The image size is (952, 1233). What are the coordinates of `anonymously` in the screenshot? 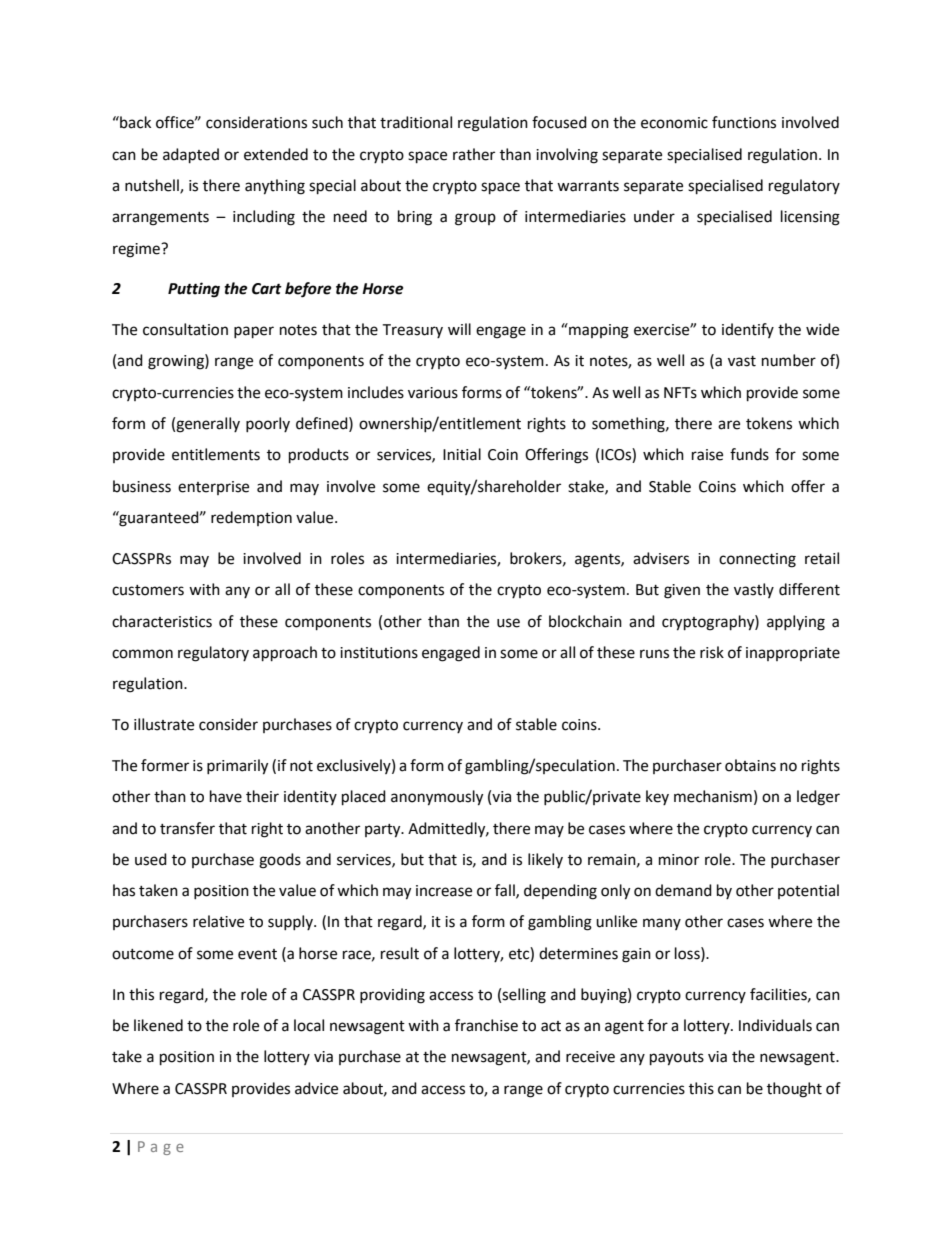 It's located at (437, 798).
